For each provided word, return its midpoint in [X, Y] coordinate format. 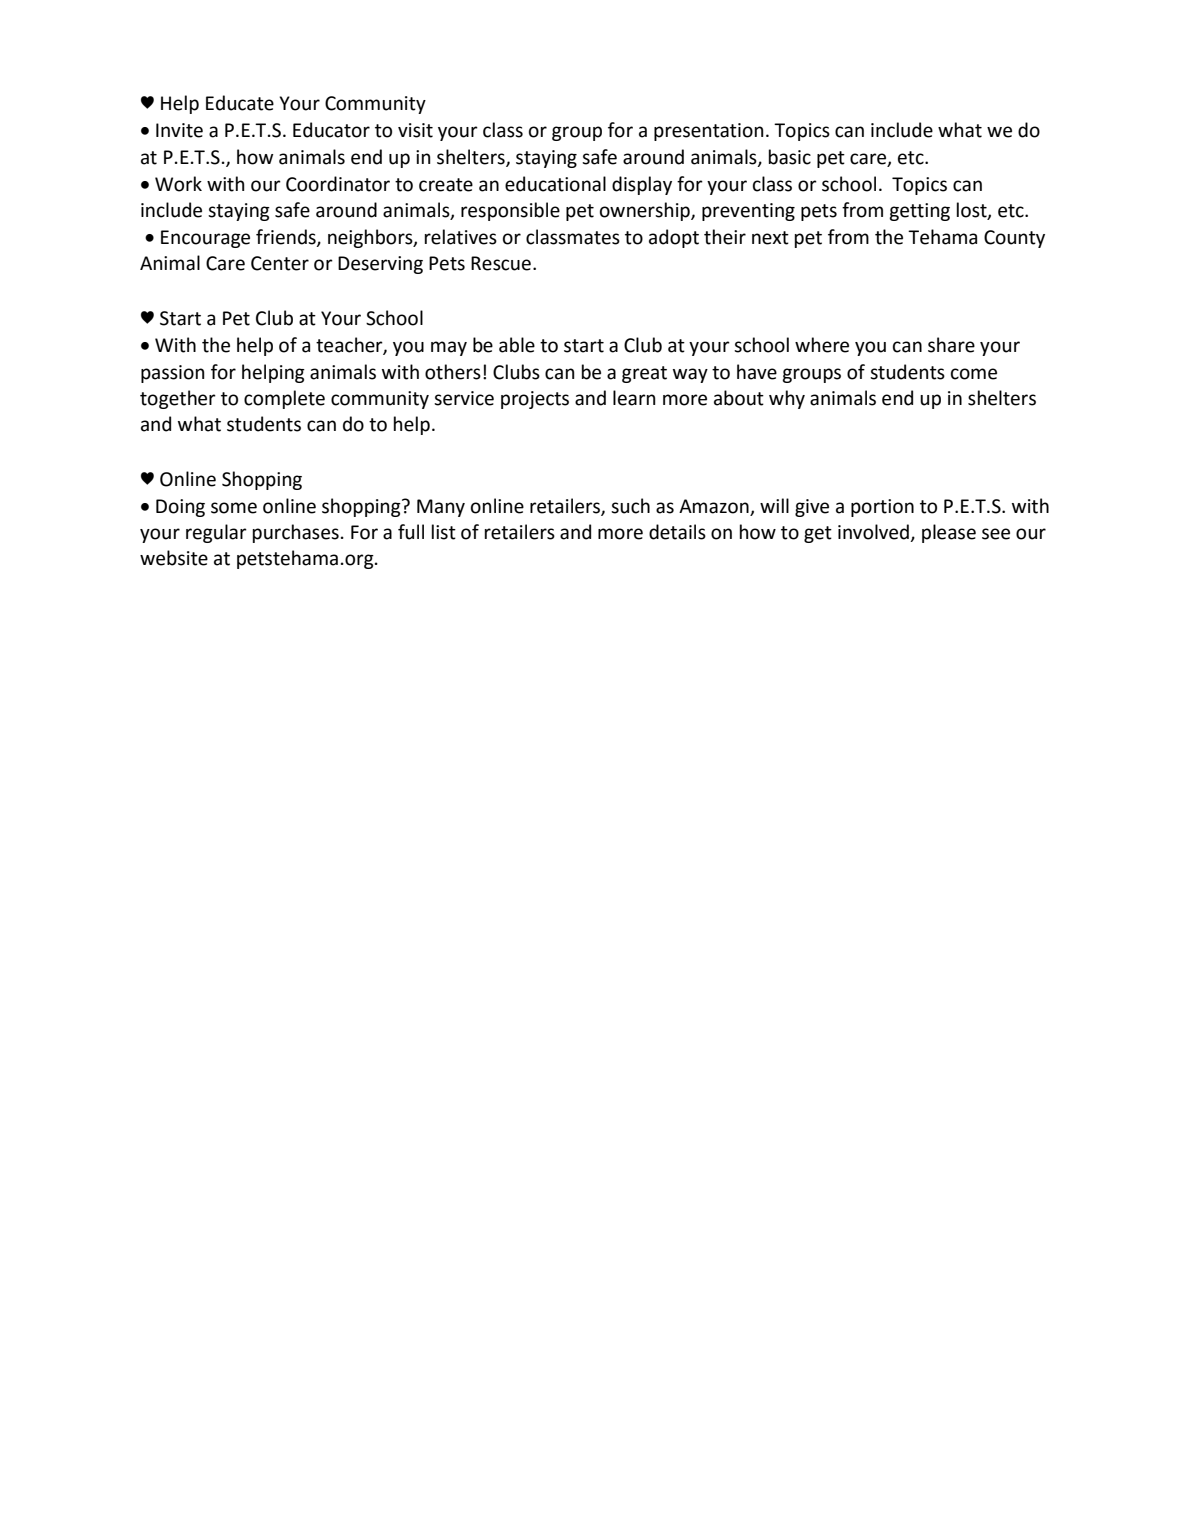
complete [284, 399]
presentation [709, 132]
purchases [296, 533]
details [677, 532]
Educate [240, 103]
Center [280, 263]
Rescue [501, 263]
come [974, 374]
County [1014, 239]
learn [634, 398]
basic [790, 157]
